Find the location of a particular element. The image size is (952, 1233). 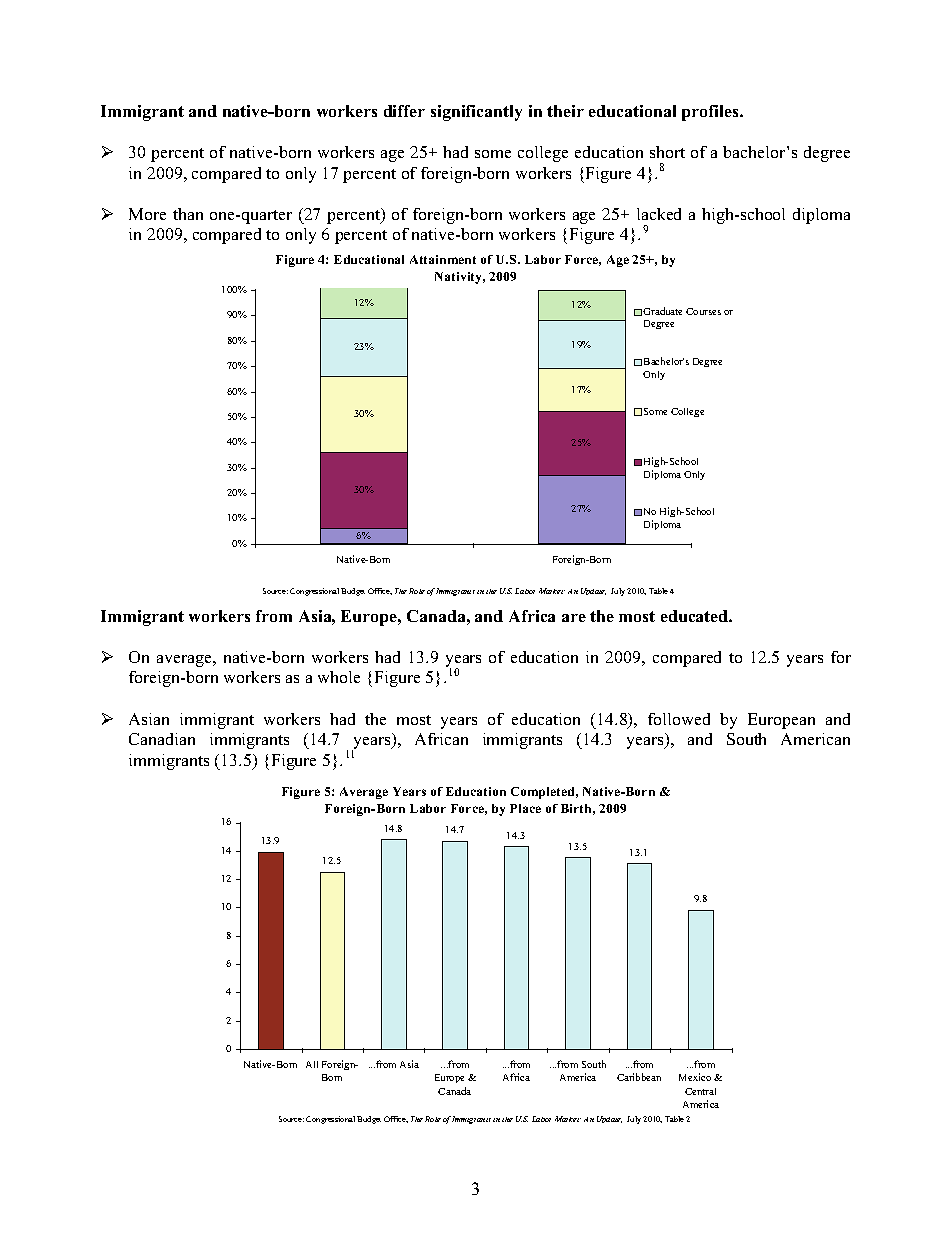

More is located at coordinates (147, 214).
